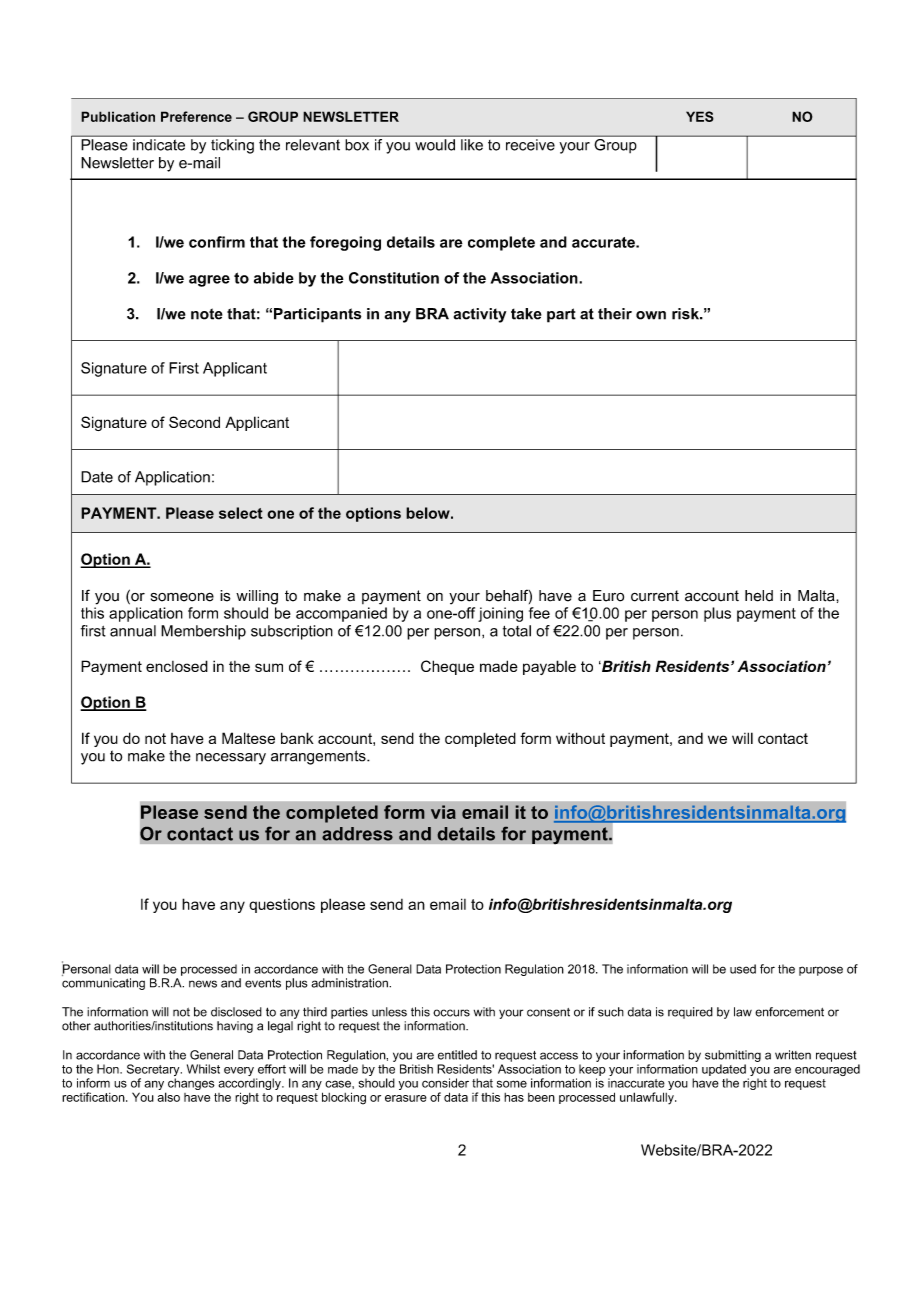 This document has width=924, height=1308. I want to click on via, so click(443, 812).
